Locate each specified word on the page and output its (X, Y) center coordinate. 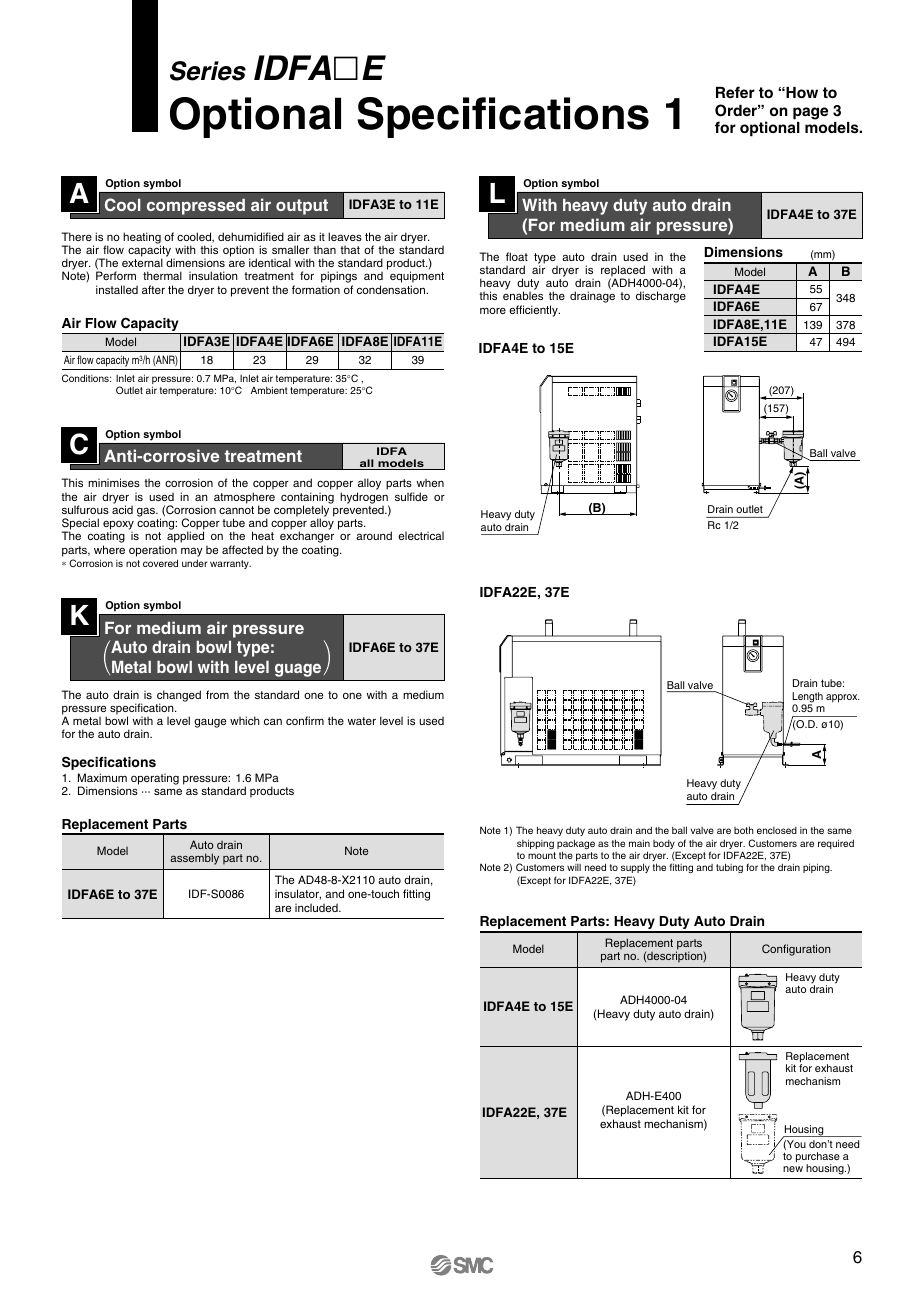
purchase (818, 1158)
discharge (661, 297)
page (810, 113)
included (317, 907)
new (793, 1169)
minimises (114, 482)
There (76, 236)
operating (155, 779)
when (430, 483)
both (744, 830)
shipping (535, 844)
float (517, 256)
